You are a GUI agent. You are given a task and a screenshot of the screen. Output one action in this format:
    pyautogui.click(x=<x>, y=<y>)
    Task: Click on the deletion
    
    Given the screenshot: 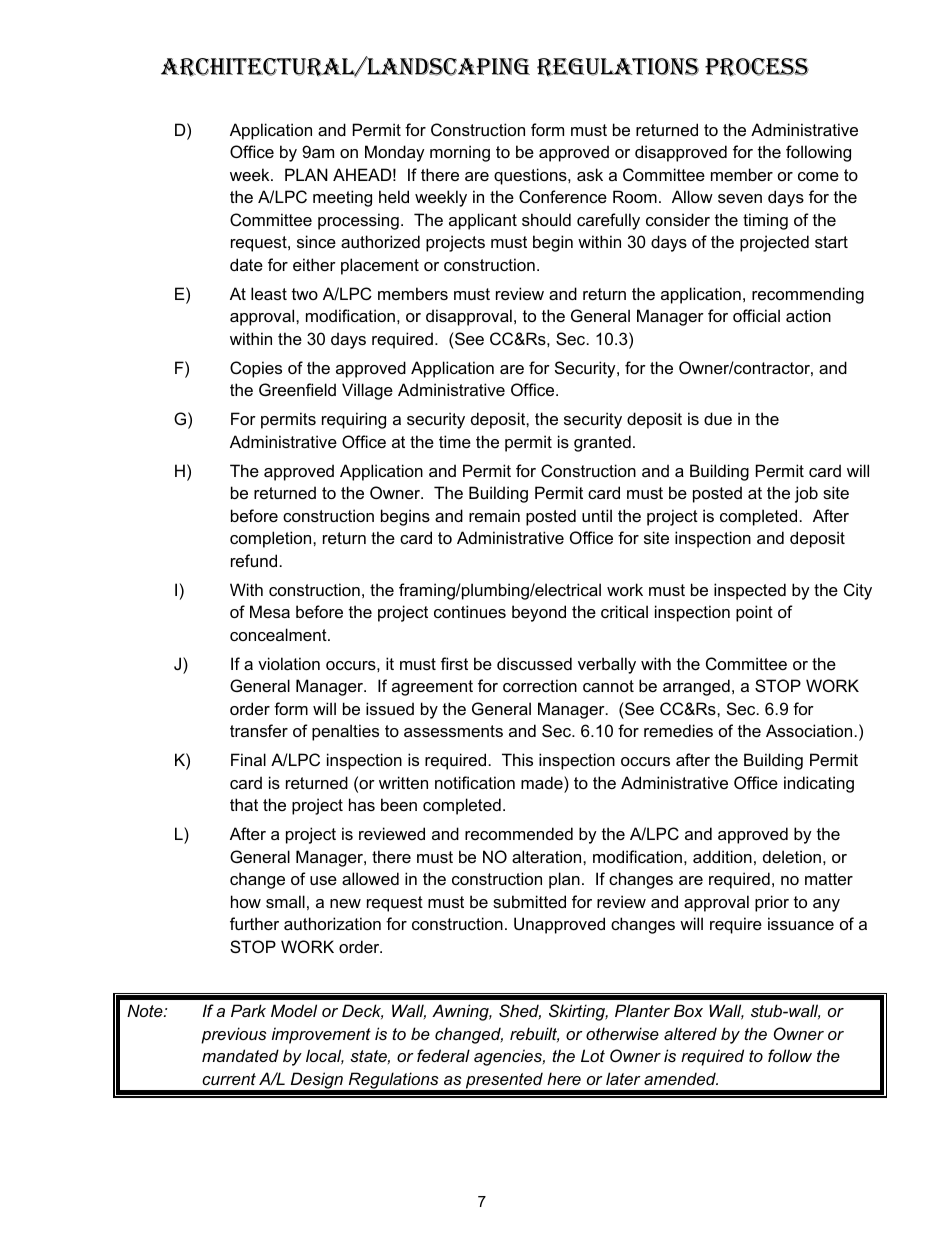 What is the action you would take?
    pyautogui.click(x=792, y=856)
